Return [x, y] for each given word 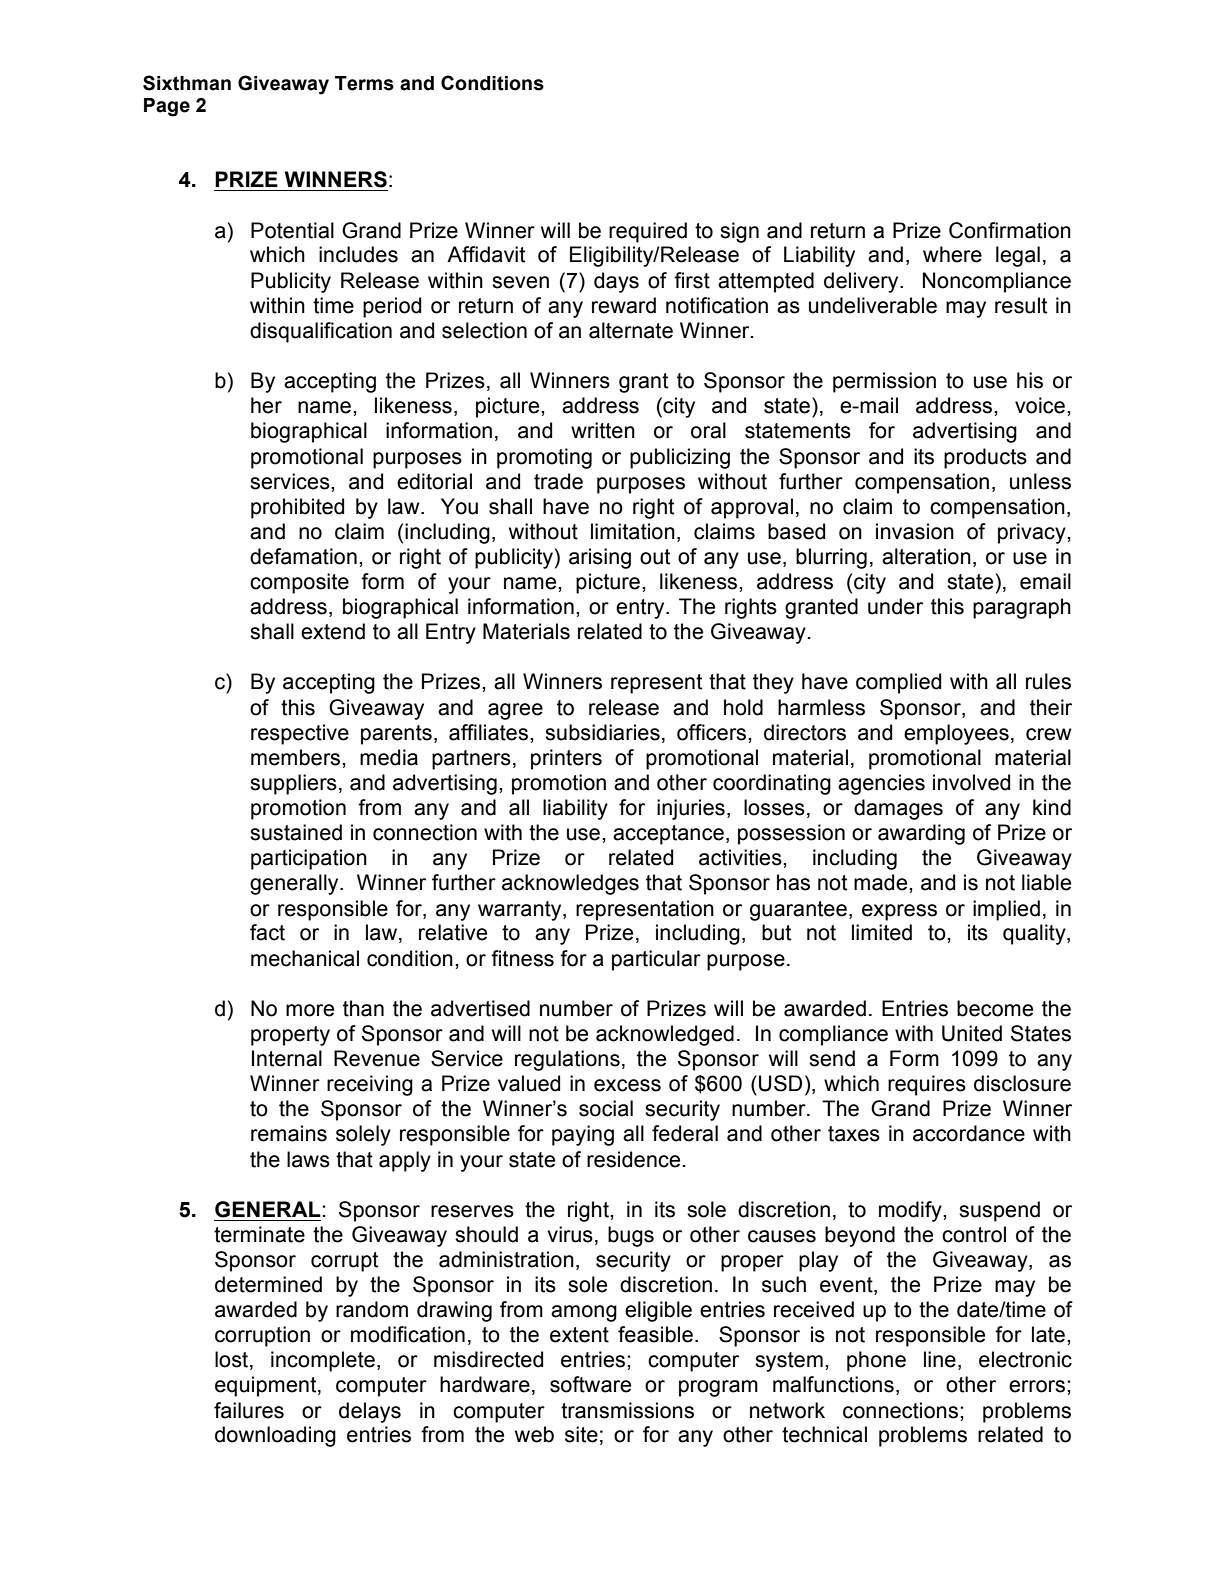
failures [249, 1410]
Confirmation [1010, 230]
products [985, 458]
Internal [287, 1058]
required [648, 232]
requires [927, 1085]
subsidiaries [602, 732]
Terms [364, 83]
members [297, 757]
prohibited [297, 508]
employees [956, 734]
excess [627, 1085]
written [603, 430]
